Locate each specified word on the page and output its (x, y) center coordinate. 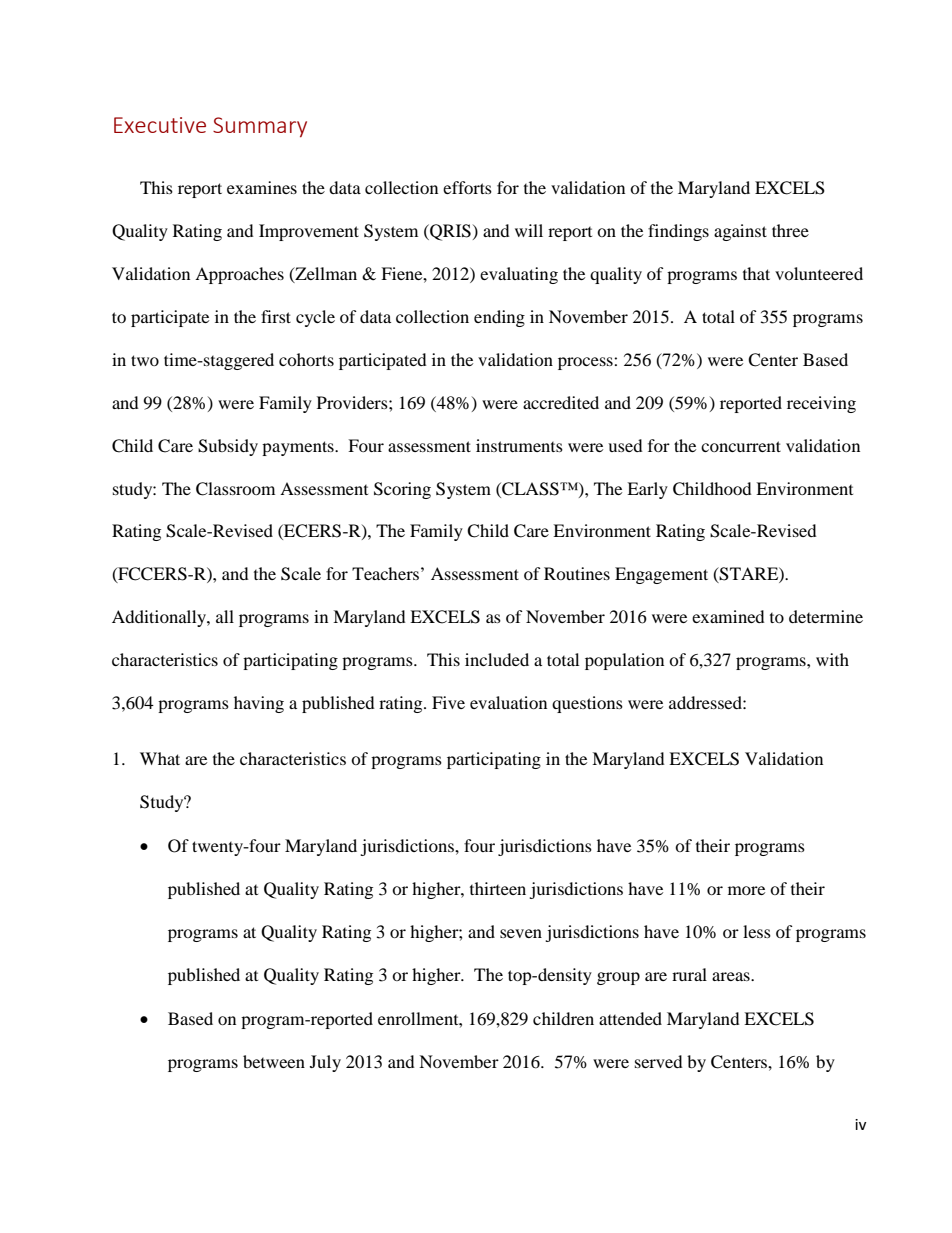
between (274, 1061)
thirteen (498, 888)
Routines (577, 573)
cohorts (306, 359)
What (160, 758)
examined (728, 616)
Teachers (385, 573)
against (740, 232)
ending (499, 318)
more (746, 890)
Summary (260, 127)
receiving (821, 404)
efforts (467, 187)
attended (630, 1018)
